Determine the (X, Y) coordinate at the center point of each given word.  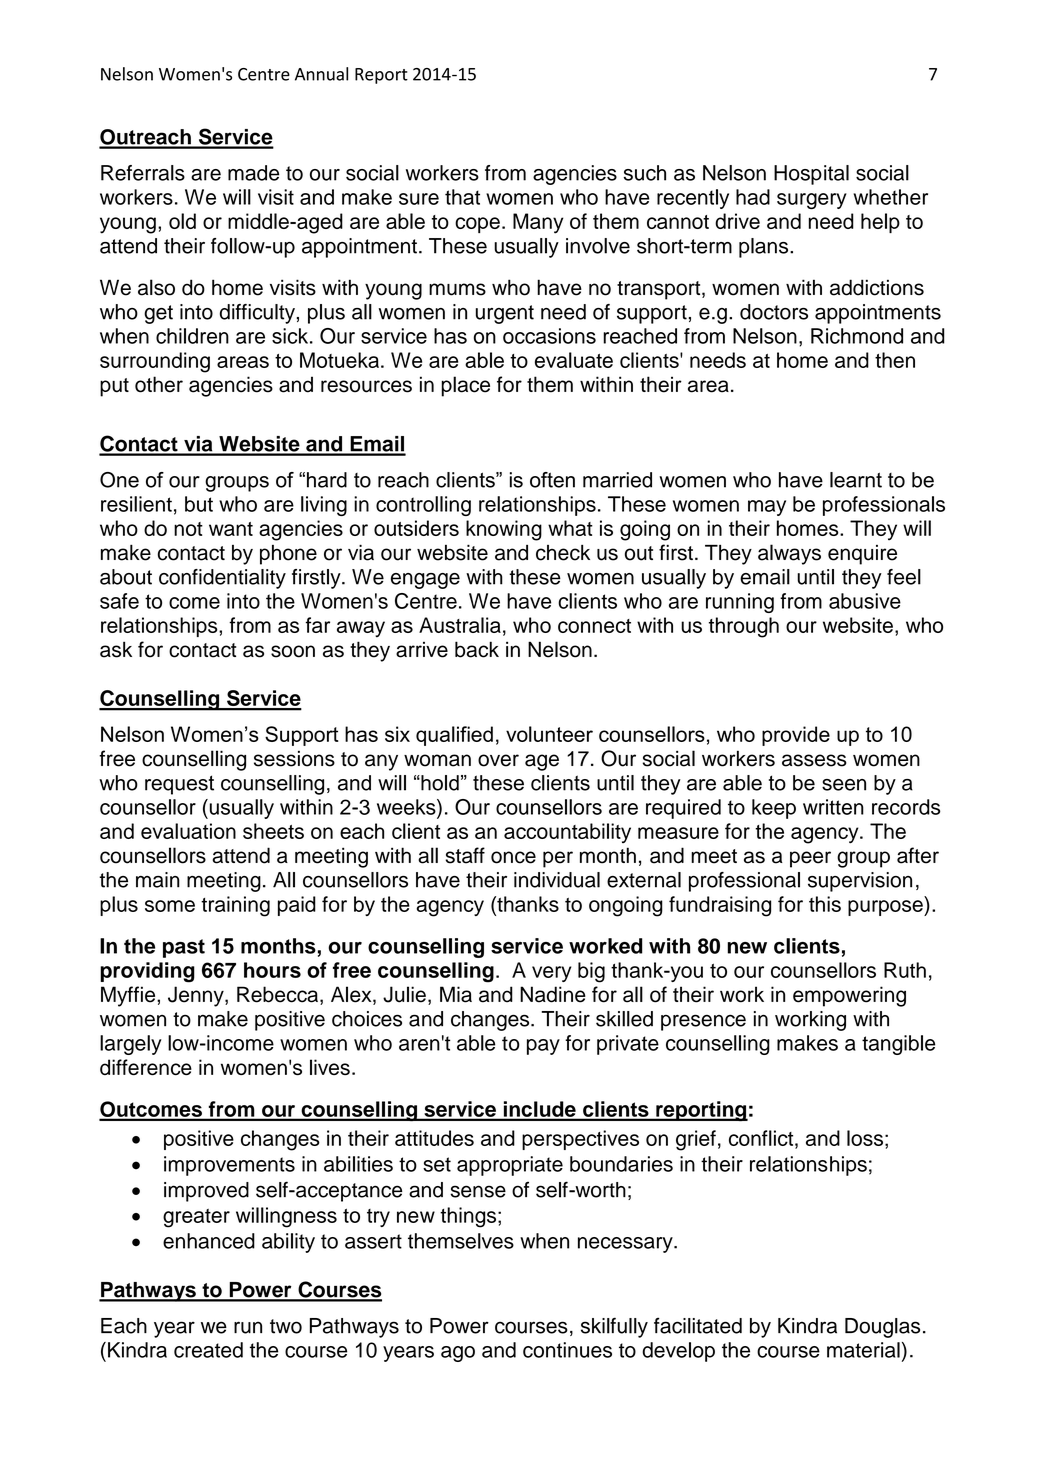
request (179, 785)
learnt (856, 480)
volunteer (549, 734)
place (465, 386)
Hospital (811, 175)
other (159, 384)
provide (796, 736)
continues (567, 1350)
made (253, 173)
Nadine (553, 994)
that (462, 197)
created (208, 1350)
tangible (898, 1045)
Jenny (197, 996)
